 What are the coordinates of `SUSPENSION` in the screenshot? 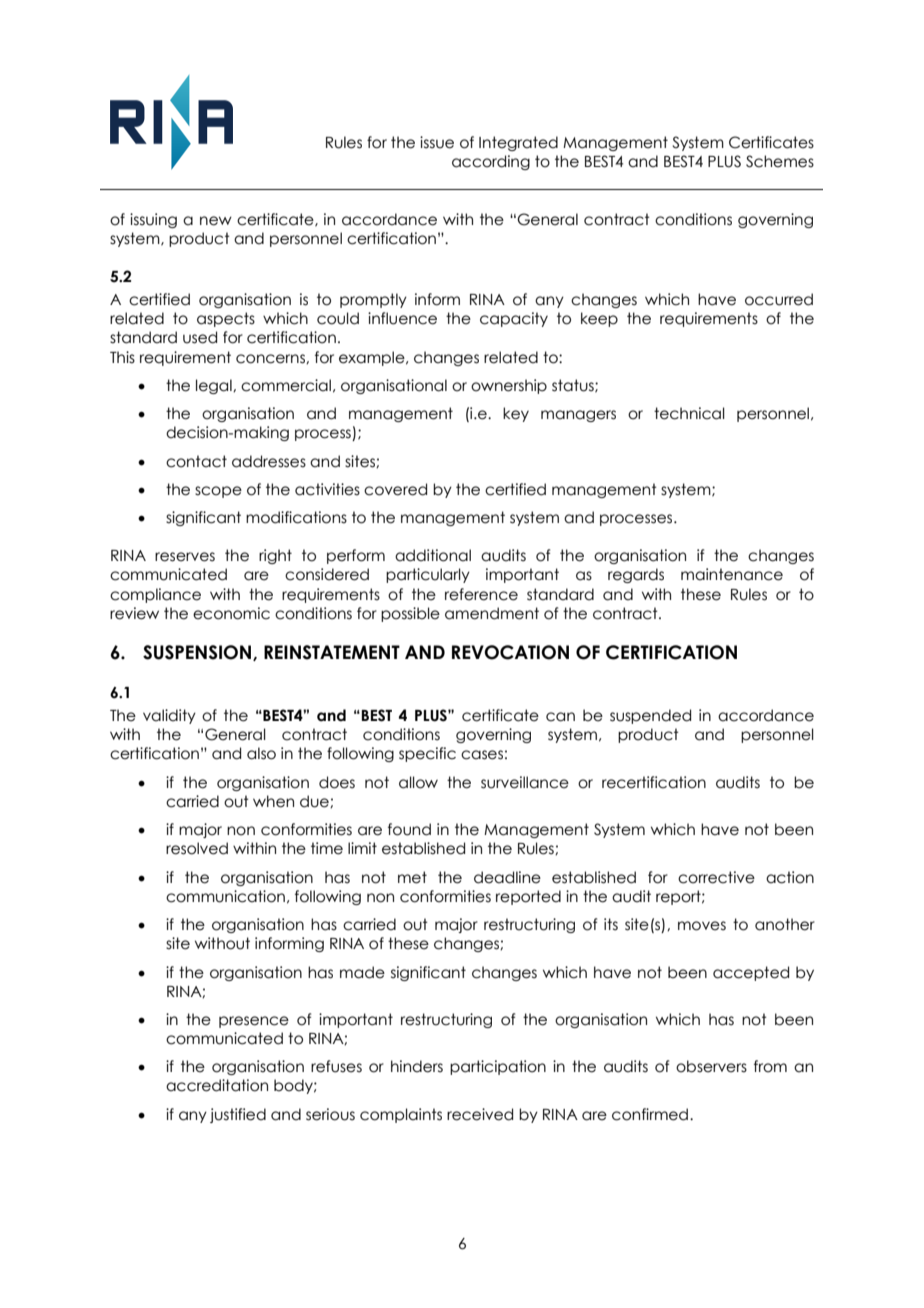 It's located at (198, 653).
